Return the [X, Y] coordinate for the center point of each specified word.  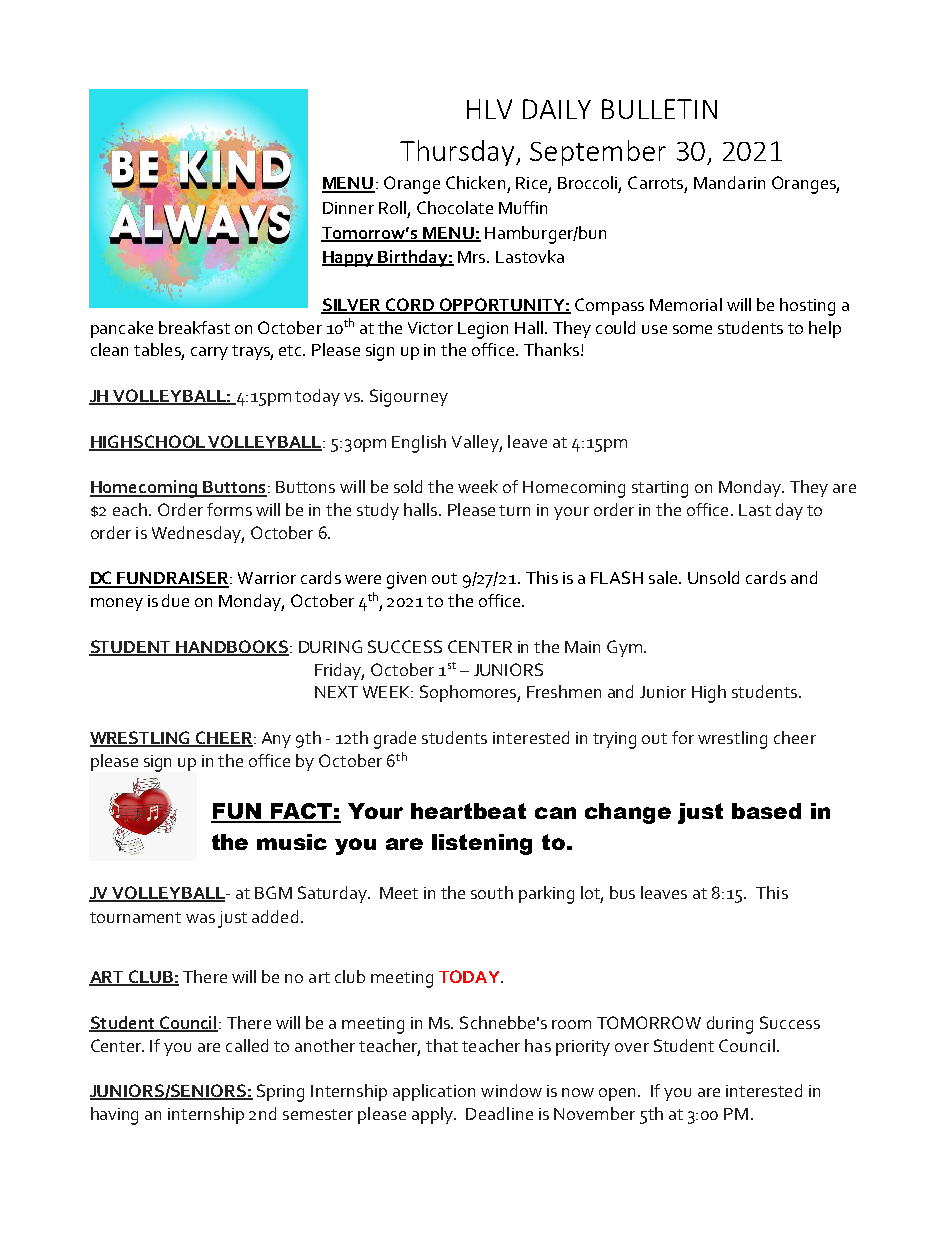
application [434, 1092]
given [406, 580]
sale [664, 577]
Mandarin [729, 182]
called [247, 1045]
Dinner [348, 208]
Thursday [458, 153]
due [175, 600]
